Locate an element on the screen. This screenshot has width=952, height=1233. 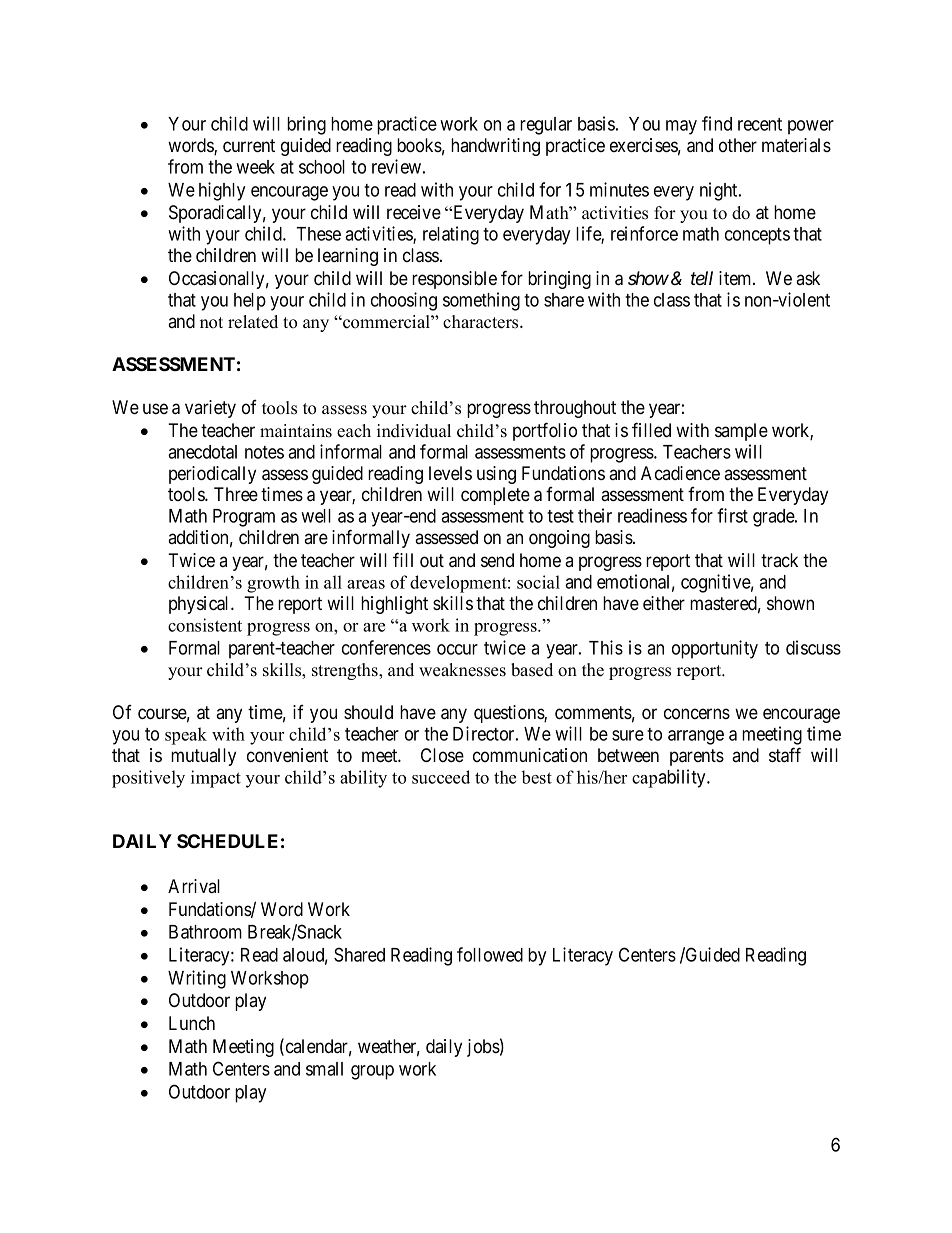
either is located at coordinates (664, 603).
